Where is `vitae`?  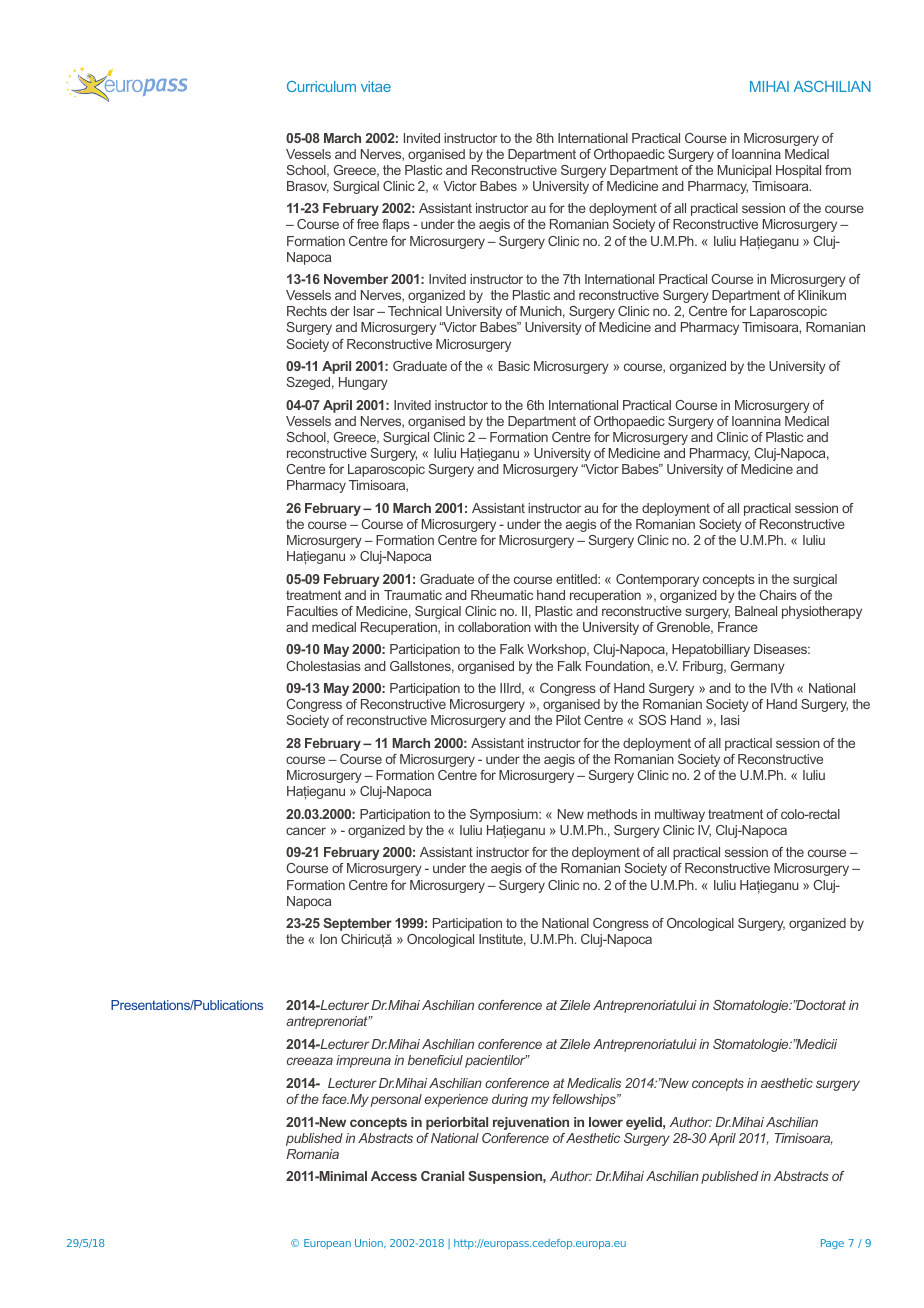 vitae is located at coordinates (376, 86).
